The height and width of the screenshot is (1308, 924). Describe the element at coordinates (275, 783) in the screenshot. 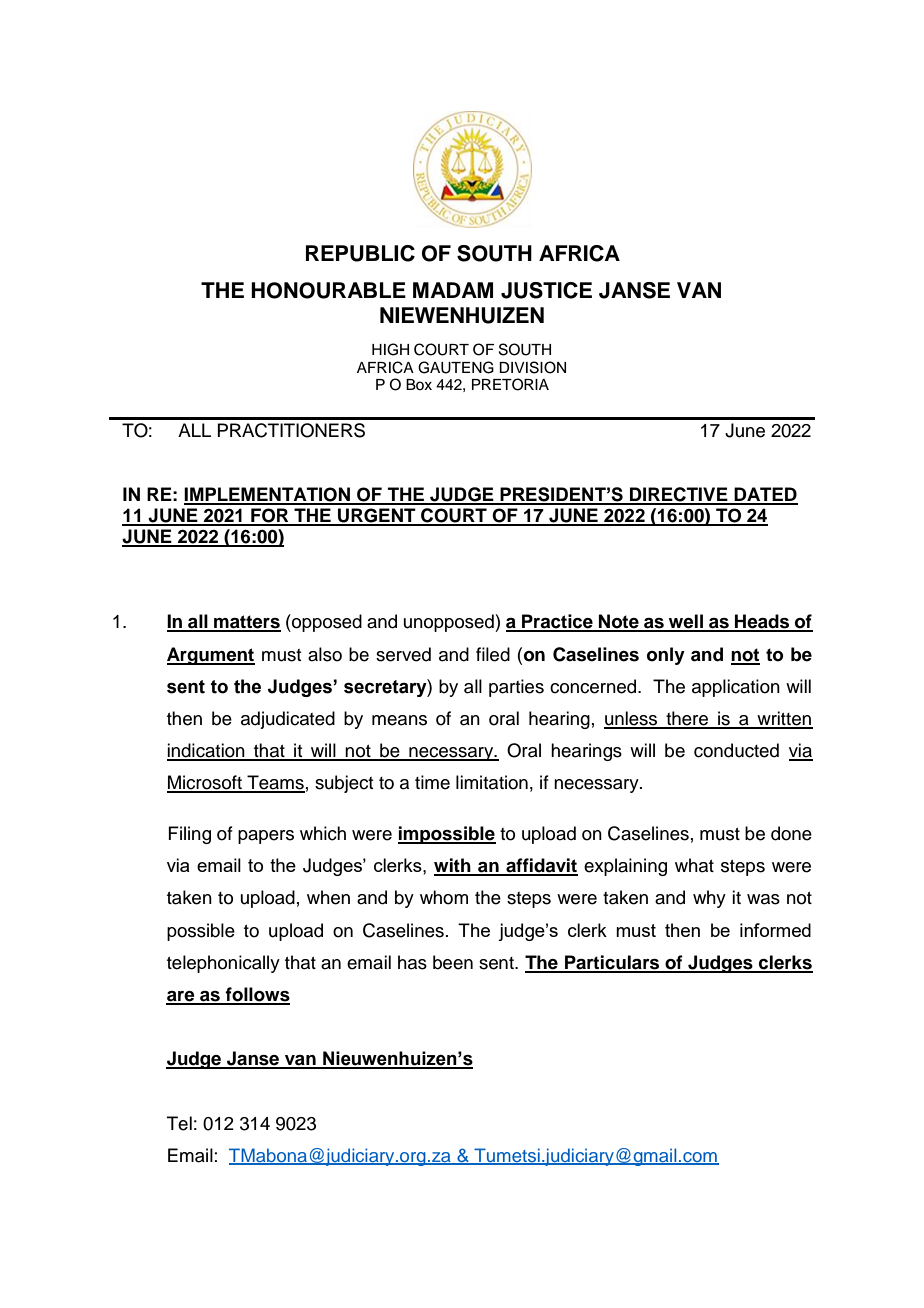

I see `Teams` at that location.
